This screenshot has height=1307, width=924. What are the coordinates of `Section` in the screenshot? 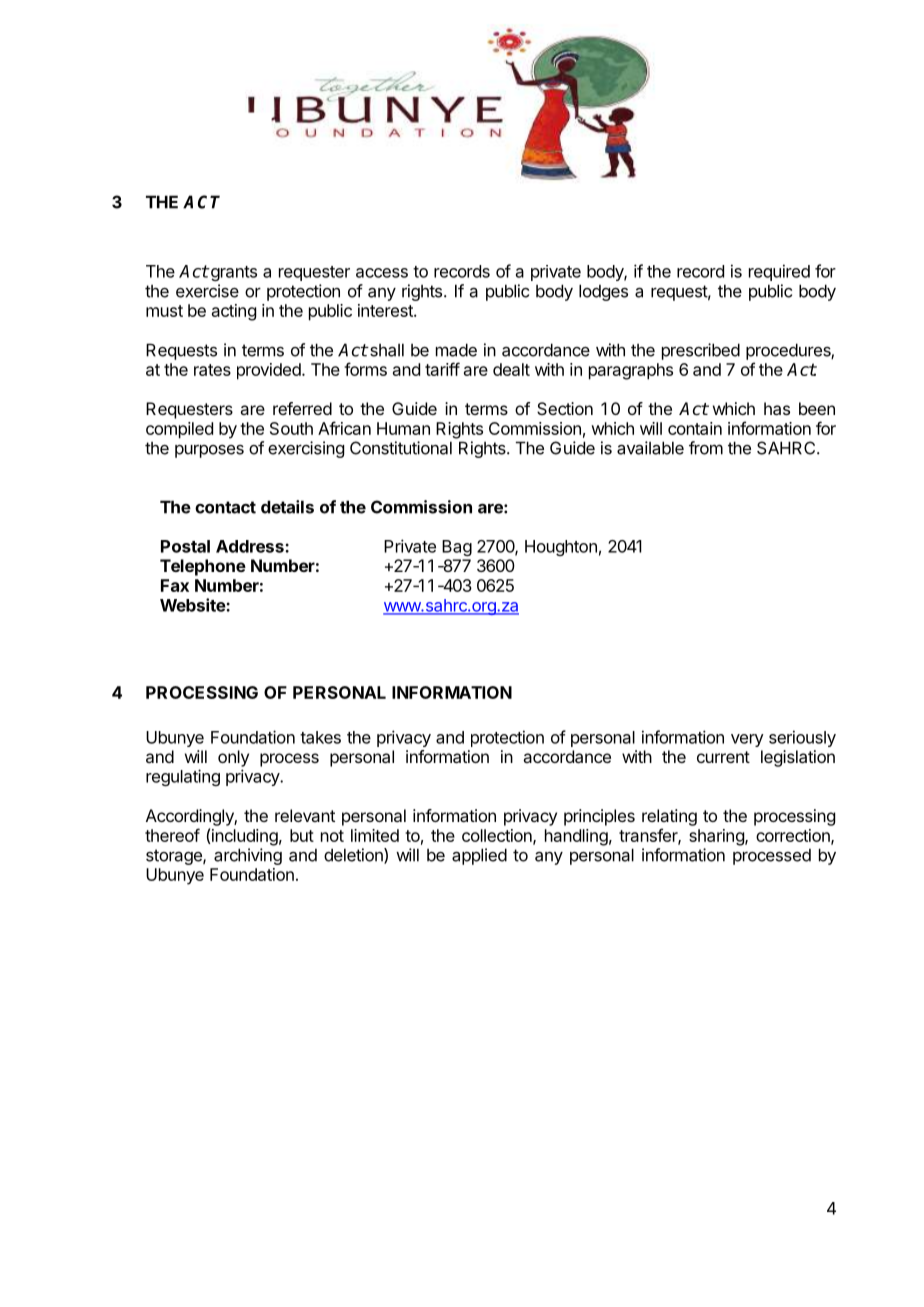 It's located at (565, 408).
